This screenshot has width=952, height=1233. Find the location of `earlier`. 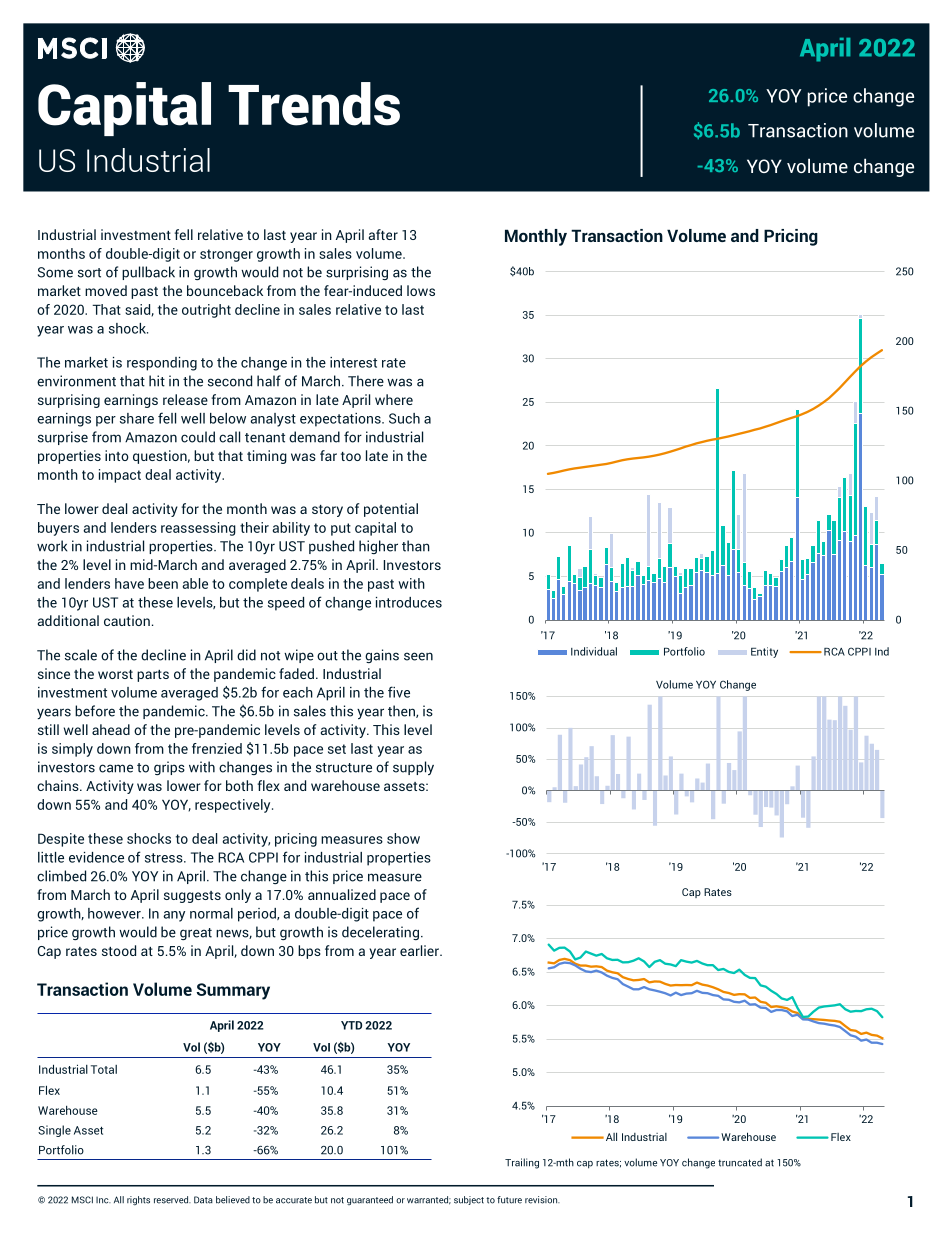

earlier is located at coordinates (420, 950).
